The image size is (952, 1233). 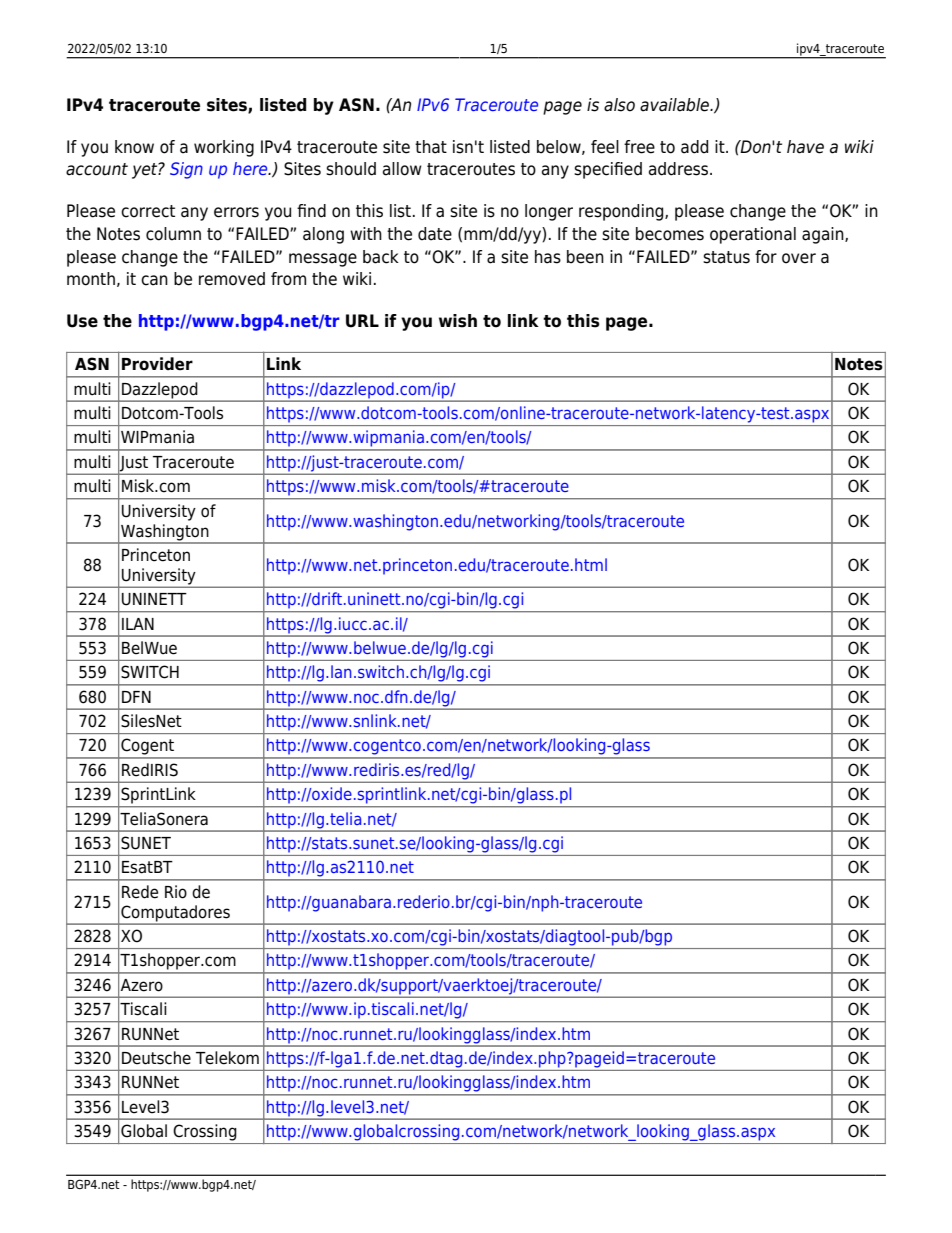 What do you see at coordinates (458, 321) in the screenshot?
I see `wish` at bounding box center [458, 321].
